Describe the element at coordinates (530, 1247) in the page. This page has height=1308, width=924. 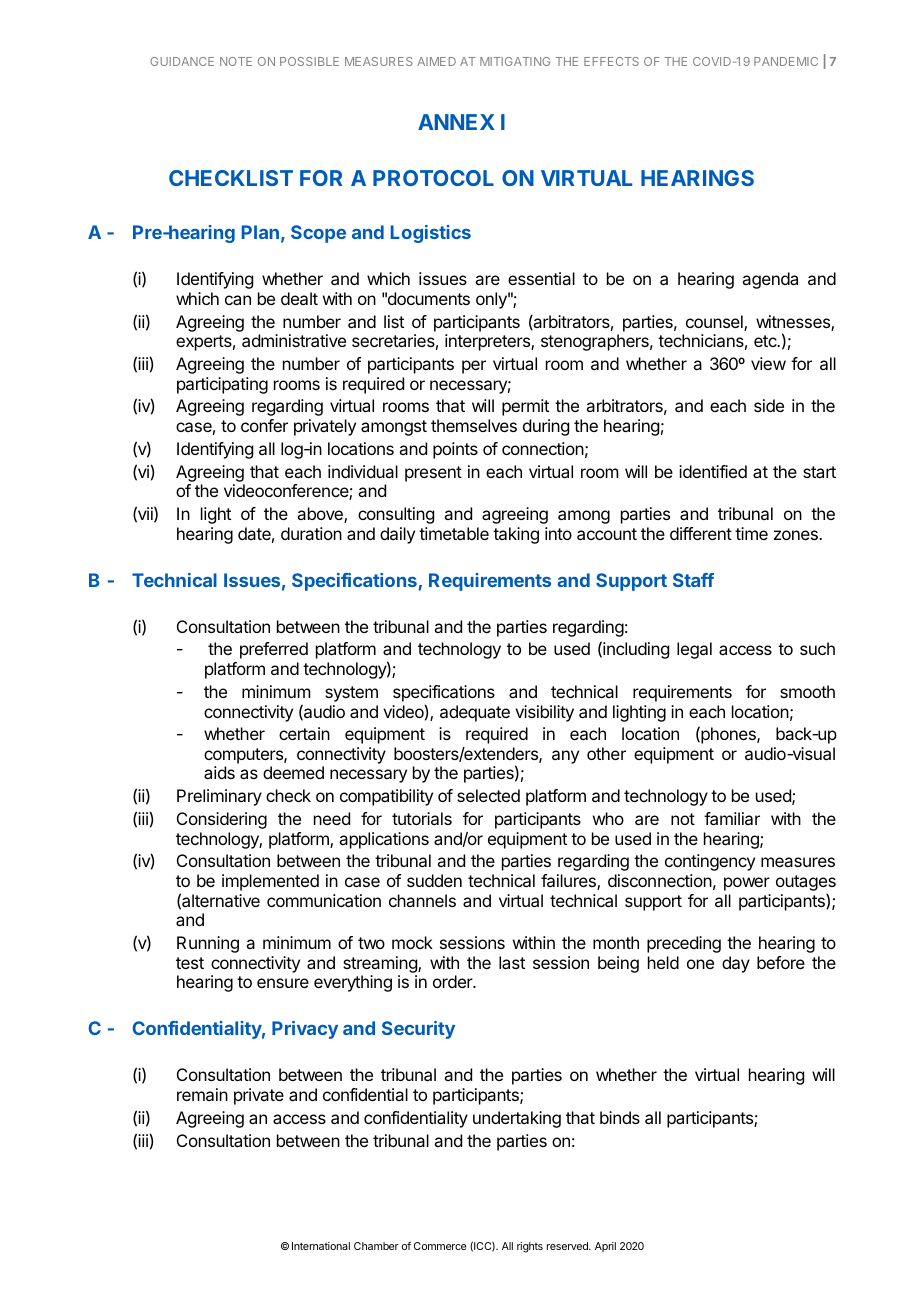
I see `rights` at that location.
